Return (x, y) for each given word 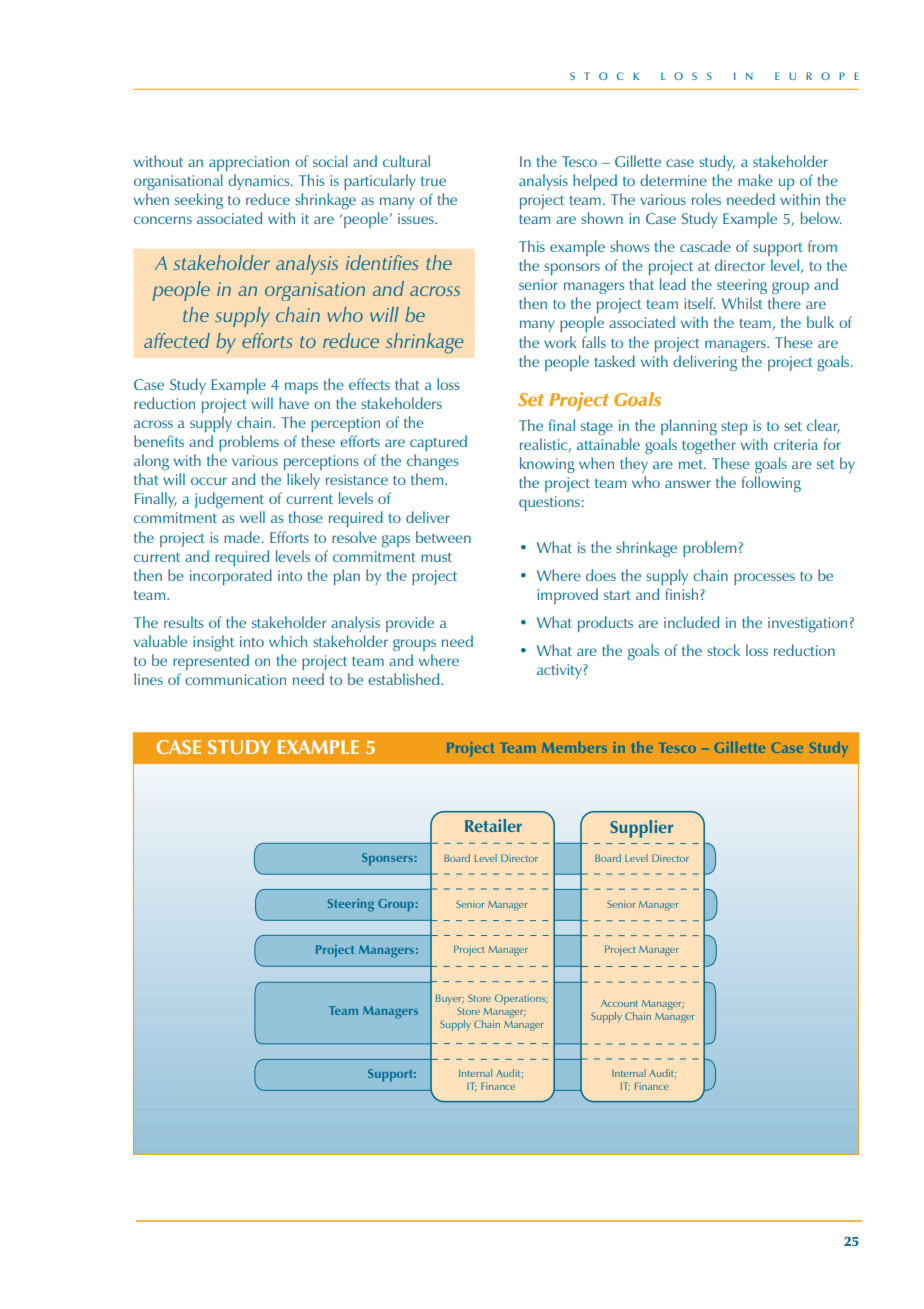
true (433, 181)
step (734, 428)
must (436, 557)
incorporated (231, 577)
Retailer (493, 825)
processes (764, 579)
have (294, 403)
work (560, 342)
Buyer (450, 1001)
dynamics (260, 182)
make (755, 180)
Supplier (642, 829)
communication (235, 679)
